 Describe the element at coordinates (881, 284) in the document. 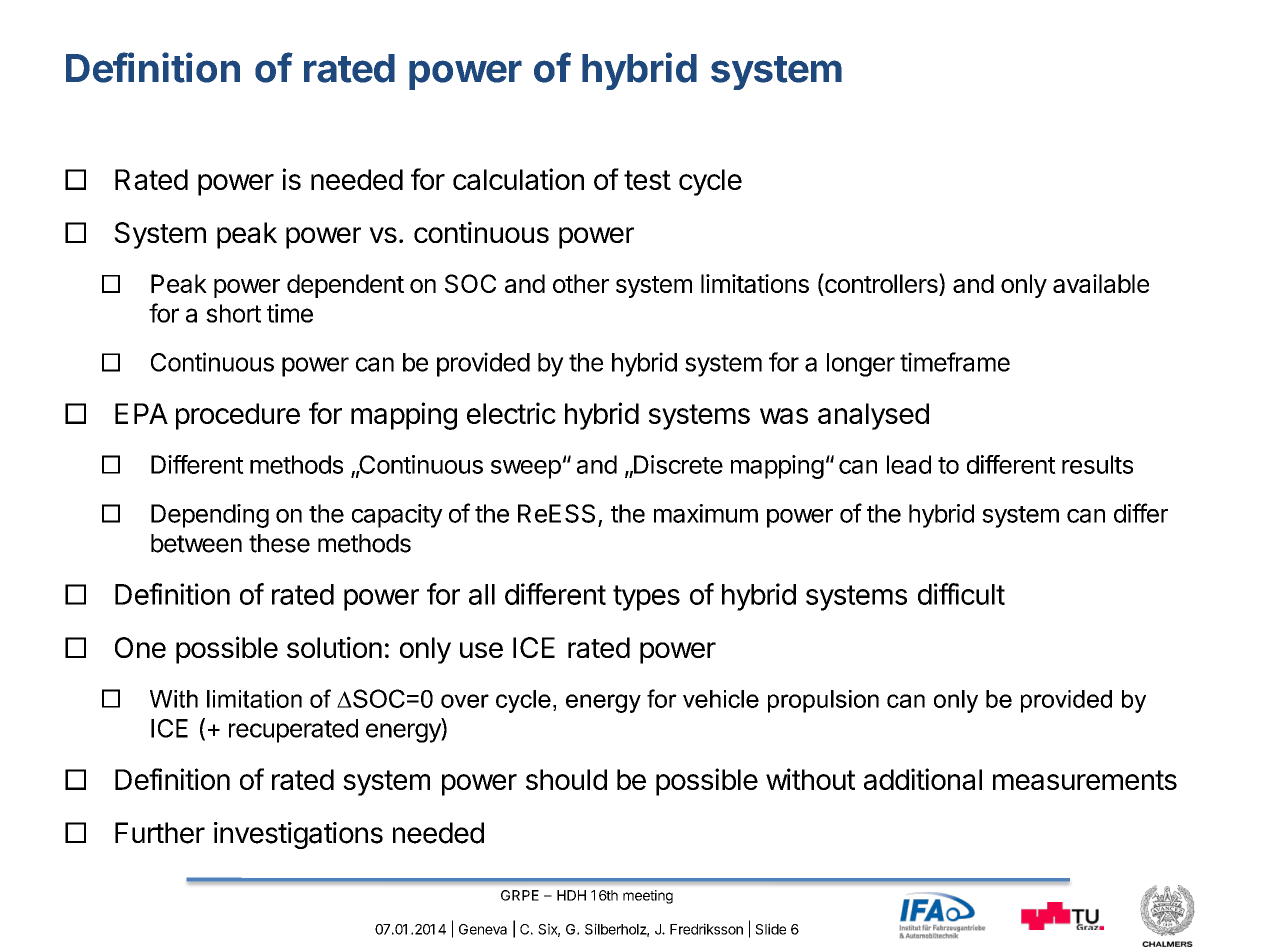

I see `controllers` at that location.
